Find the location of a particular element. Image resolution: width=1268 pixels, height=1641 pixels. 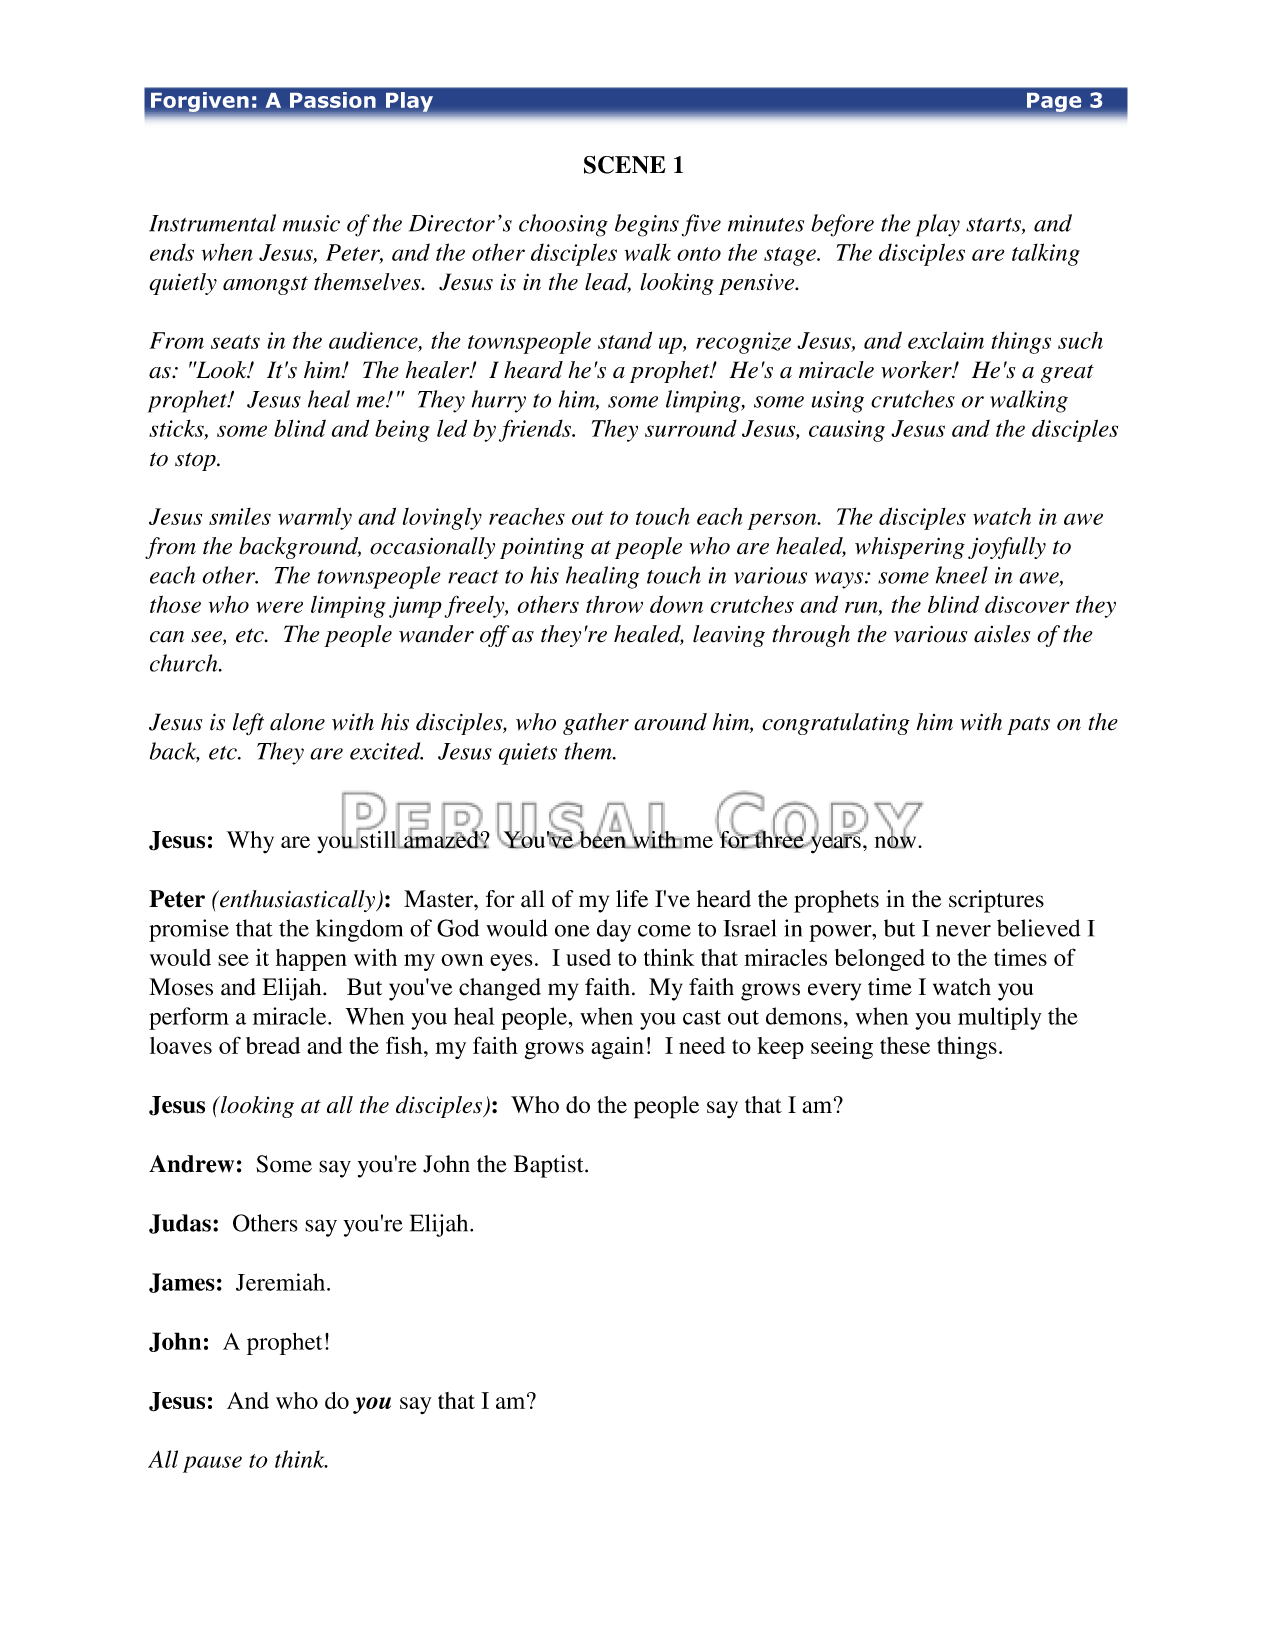

Passion is located at coordinates (333, 100).
